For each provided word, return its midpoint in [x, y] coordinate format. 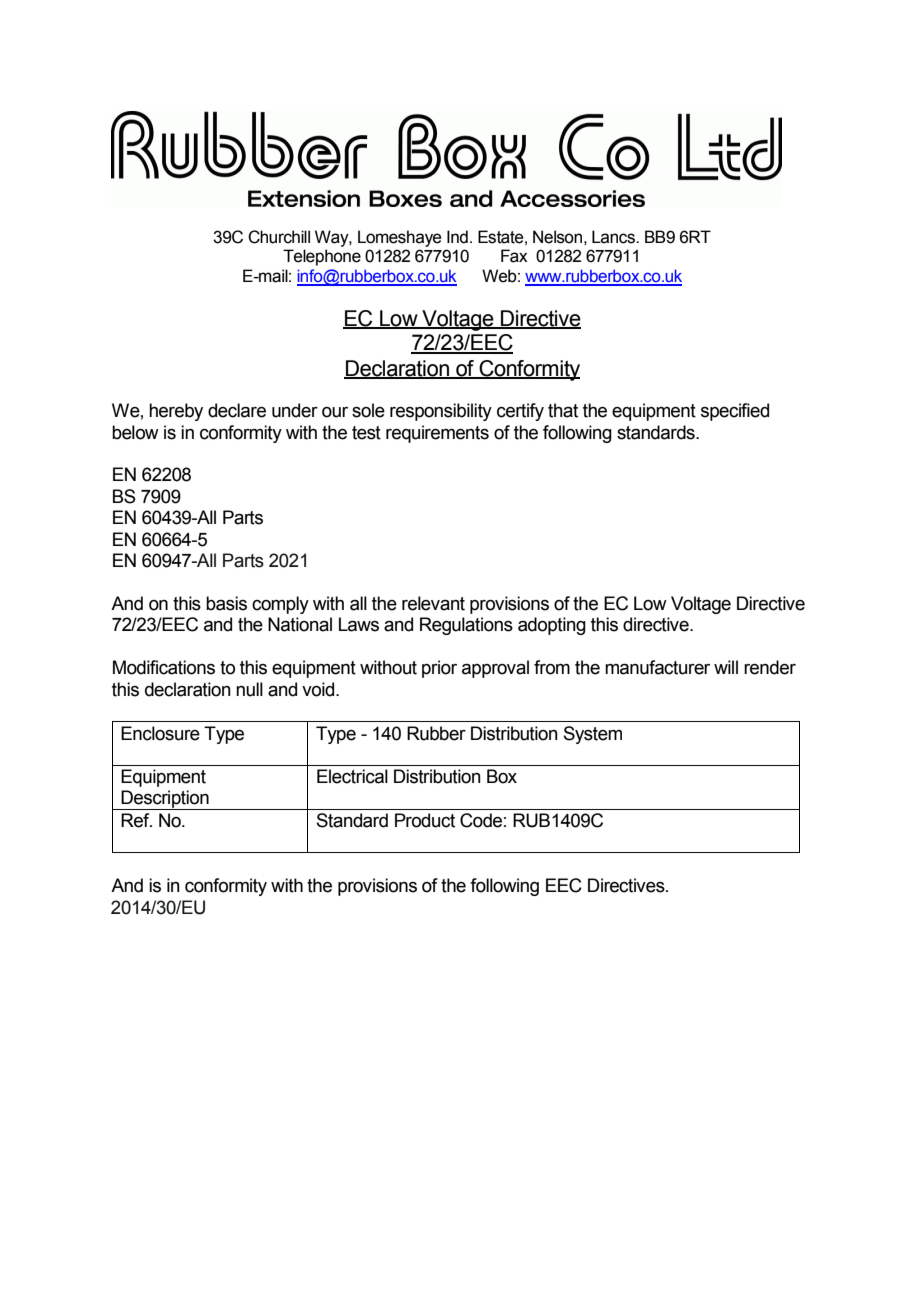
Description [165, 800]
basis [226, 603]
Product [425, 820]
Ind [457, 237]
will [726, 667]
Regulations [466, 626]
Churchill [279, 237]
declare [237, 410]
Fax [514, 256]
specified [735, 412]
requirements [437, 434]
